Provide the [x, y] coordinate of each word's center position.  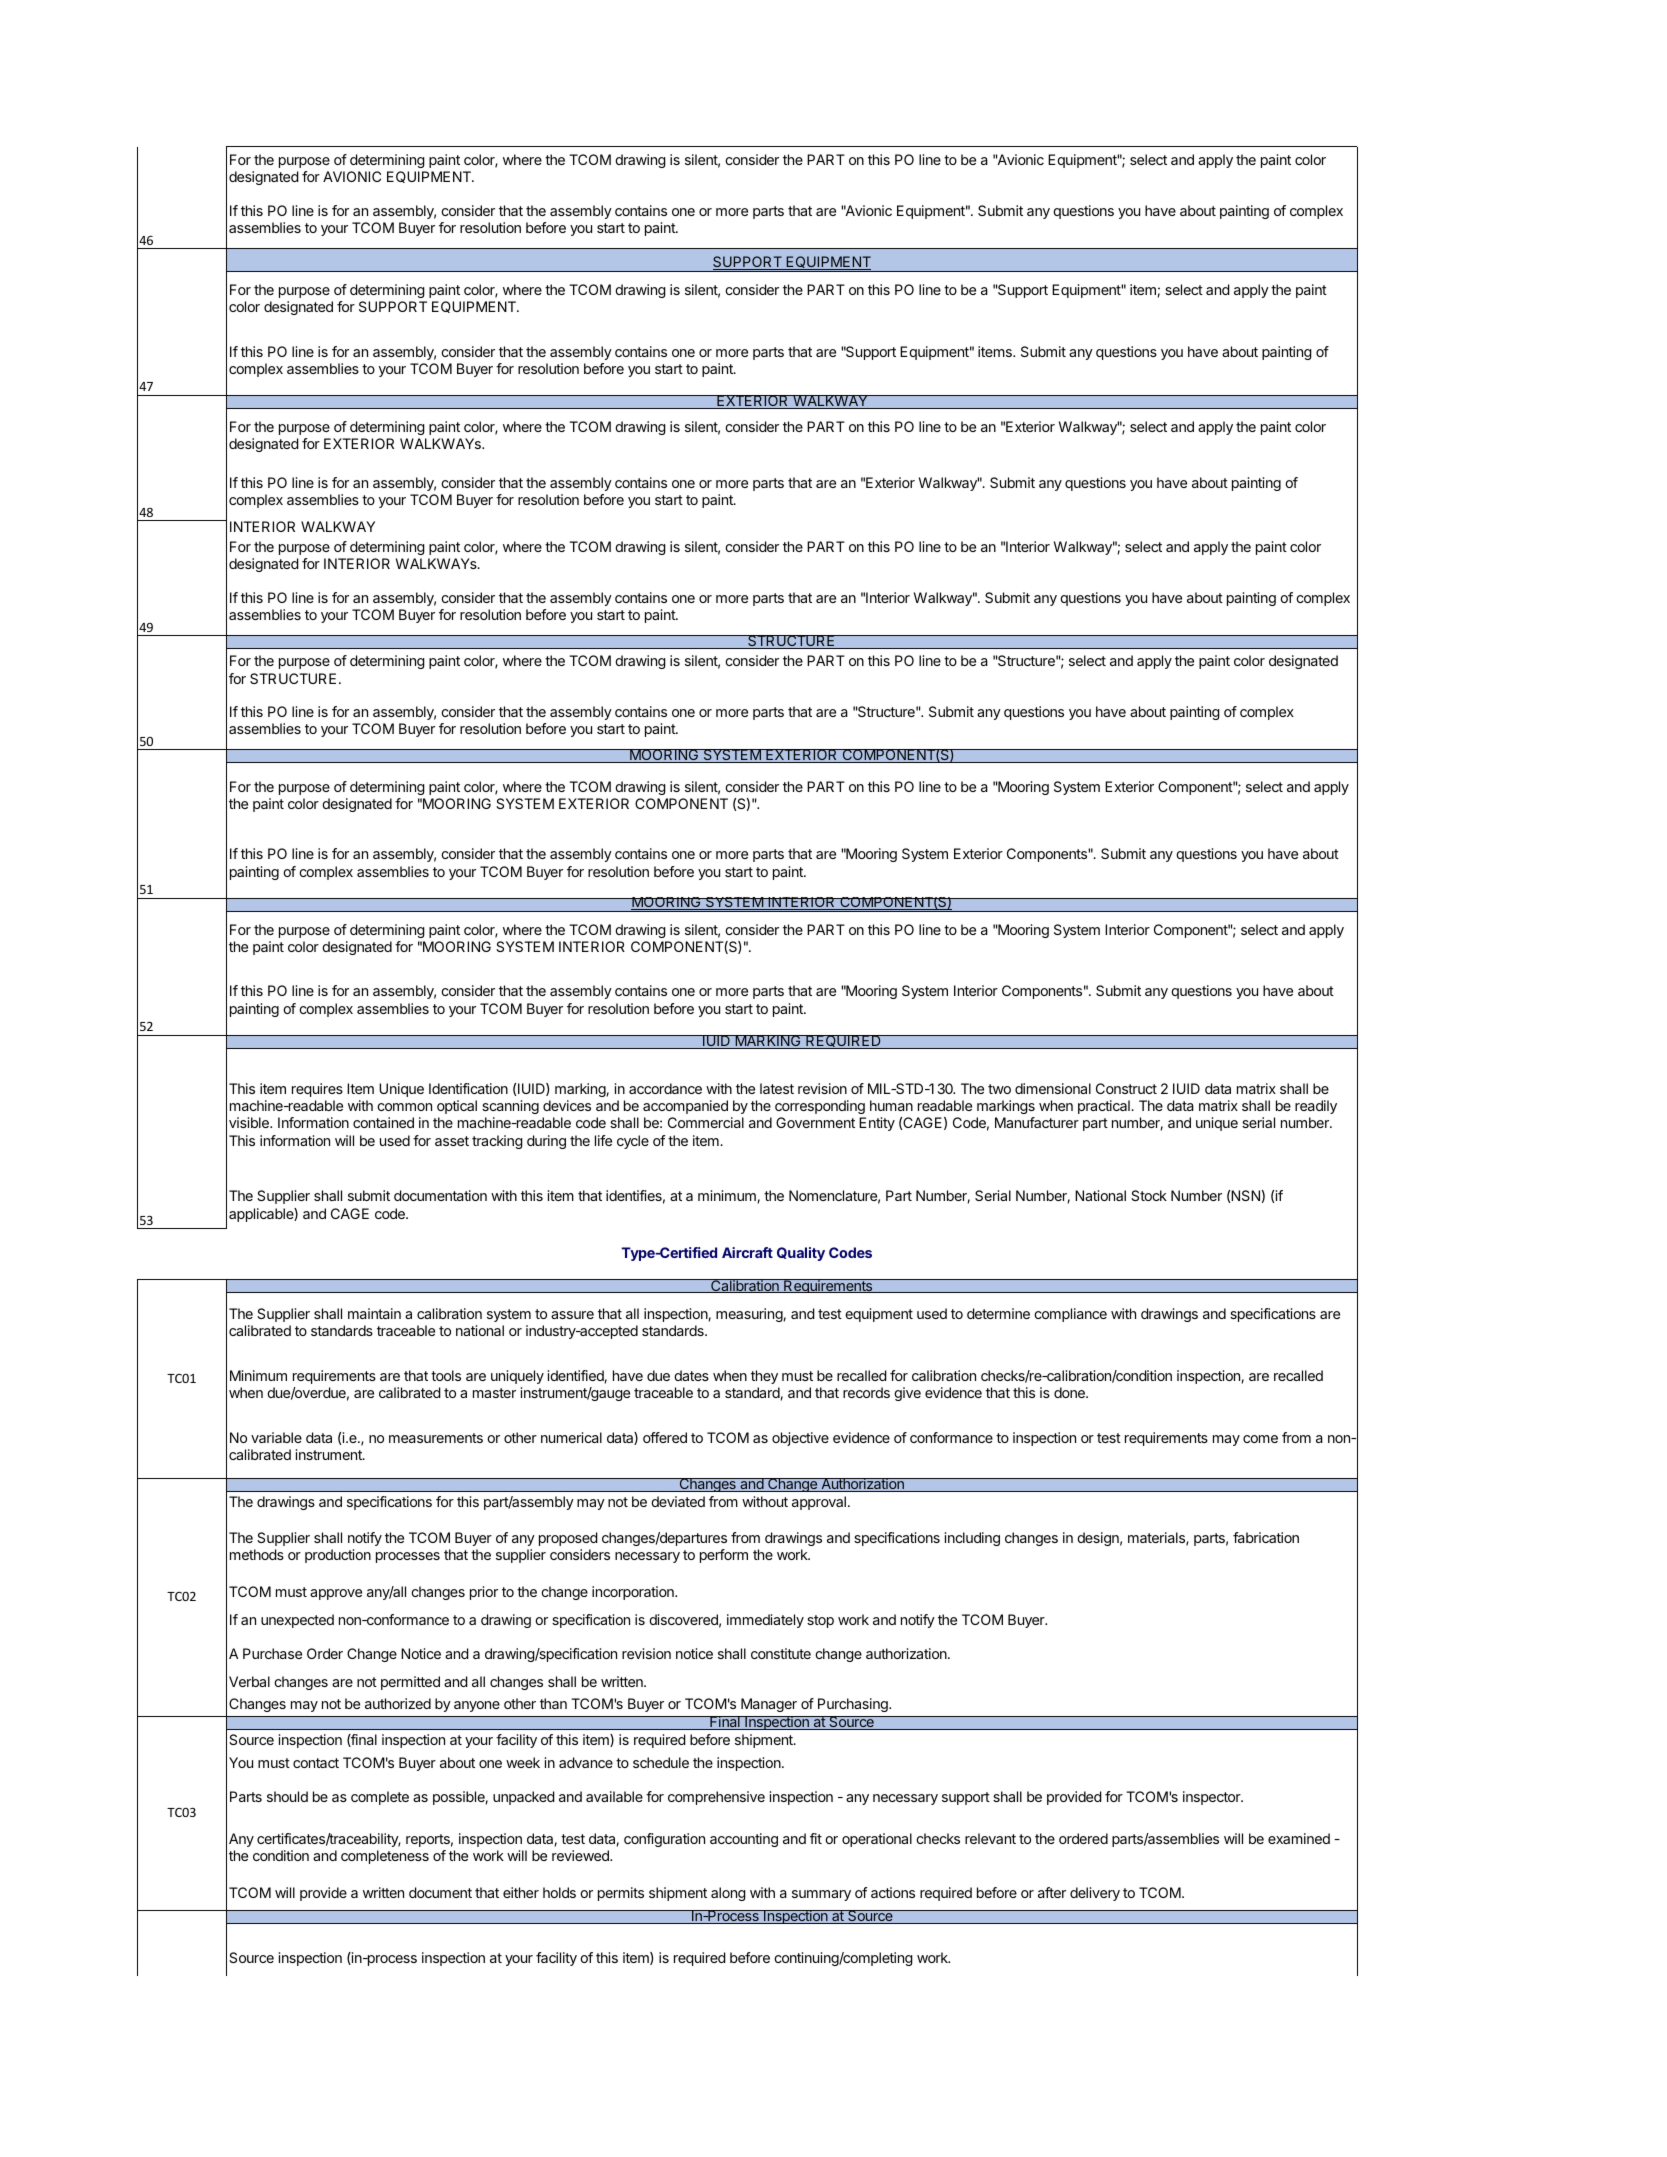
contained [383, 1122]
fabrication [1266, 1537]
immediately [765, 1621]
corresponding [820, 1107]
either [521, 1892]
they [764, 1377]
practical [1105, 1107]
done [1070, 1392]
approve [336, 1594]
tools [446, 1375]
